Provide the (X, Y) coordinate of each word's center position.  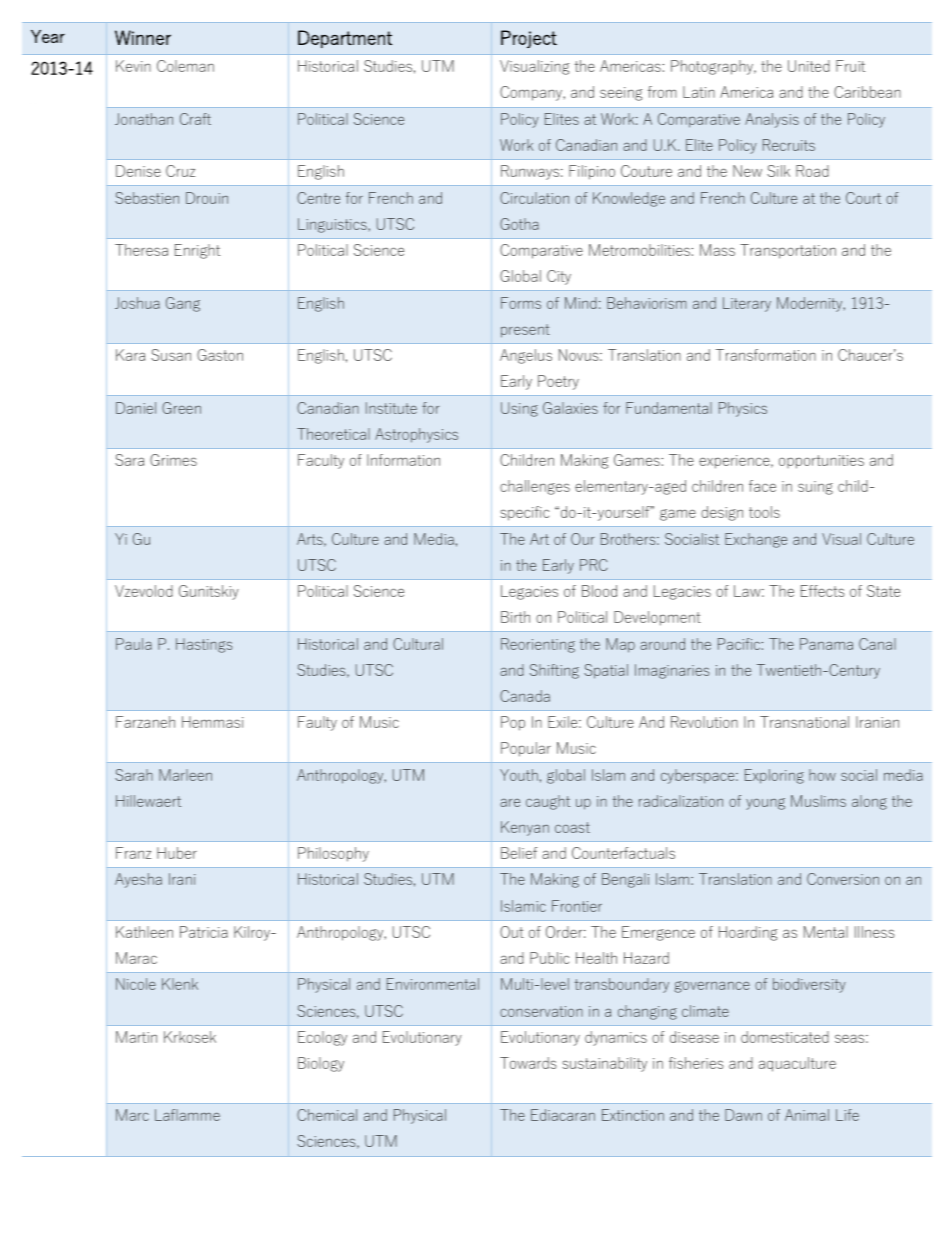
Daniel (136, 408)
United (809, 66)
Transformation (766, 355)
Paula (134, 644)
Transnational (804, 722)
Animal (807, 1115)
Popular (526, 749)
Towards (528, 1063)
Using (519, 409)
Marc (132, 1115)
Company (532, 93)
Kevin (133, 66)
